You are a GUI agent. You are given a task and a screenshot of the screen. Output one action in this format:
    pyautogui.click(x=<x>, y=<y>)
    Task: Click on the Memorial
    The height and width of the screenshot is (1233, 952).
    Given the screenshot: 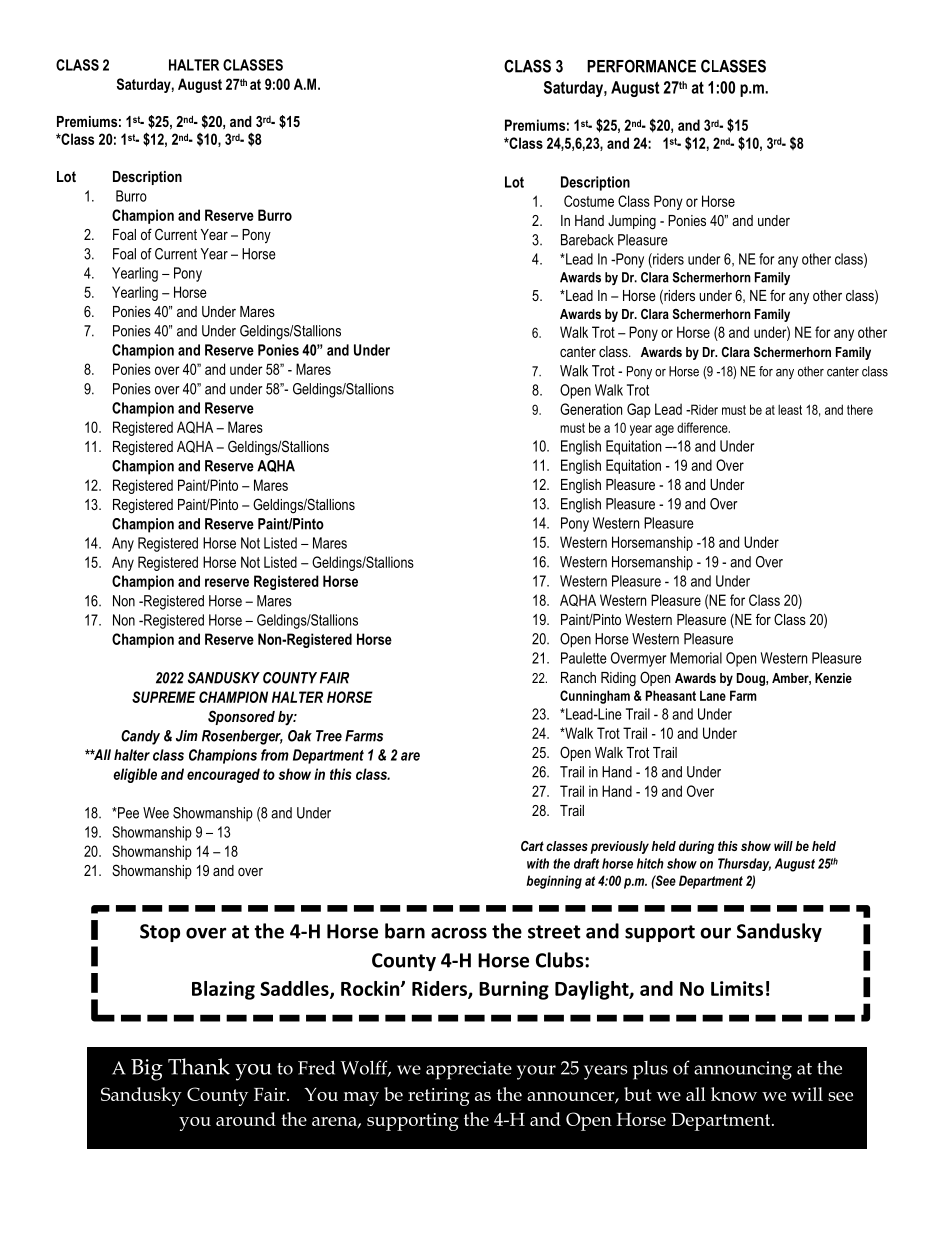 What is the action you would take?
    pyautogui.click(x=696, y=658)
